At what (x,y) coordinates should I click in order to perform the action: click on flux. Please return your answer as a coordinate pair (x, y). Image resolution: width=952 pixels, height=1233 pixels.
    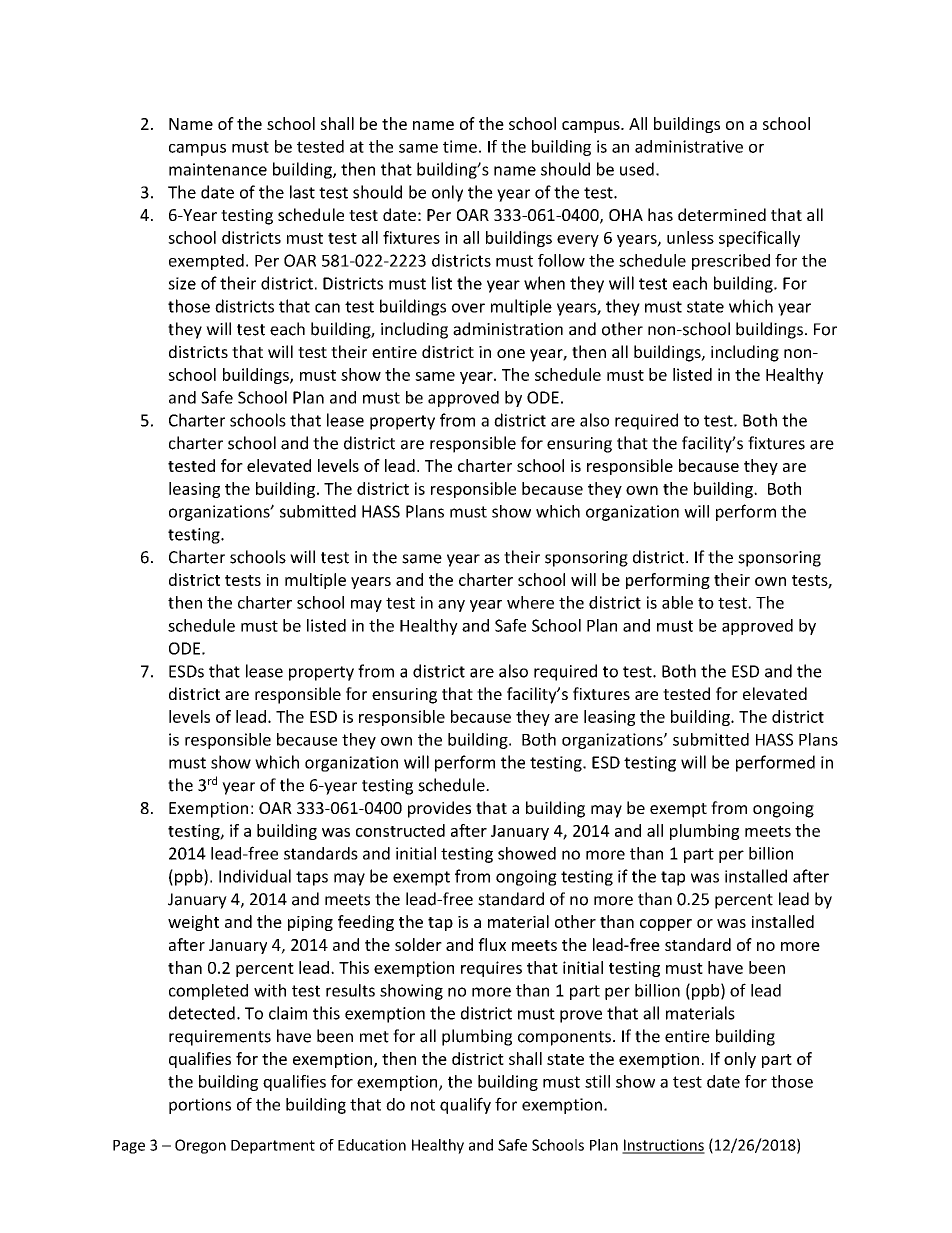
    Looking at the image, I should click on (492, 944).
